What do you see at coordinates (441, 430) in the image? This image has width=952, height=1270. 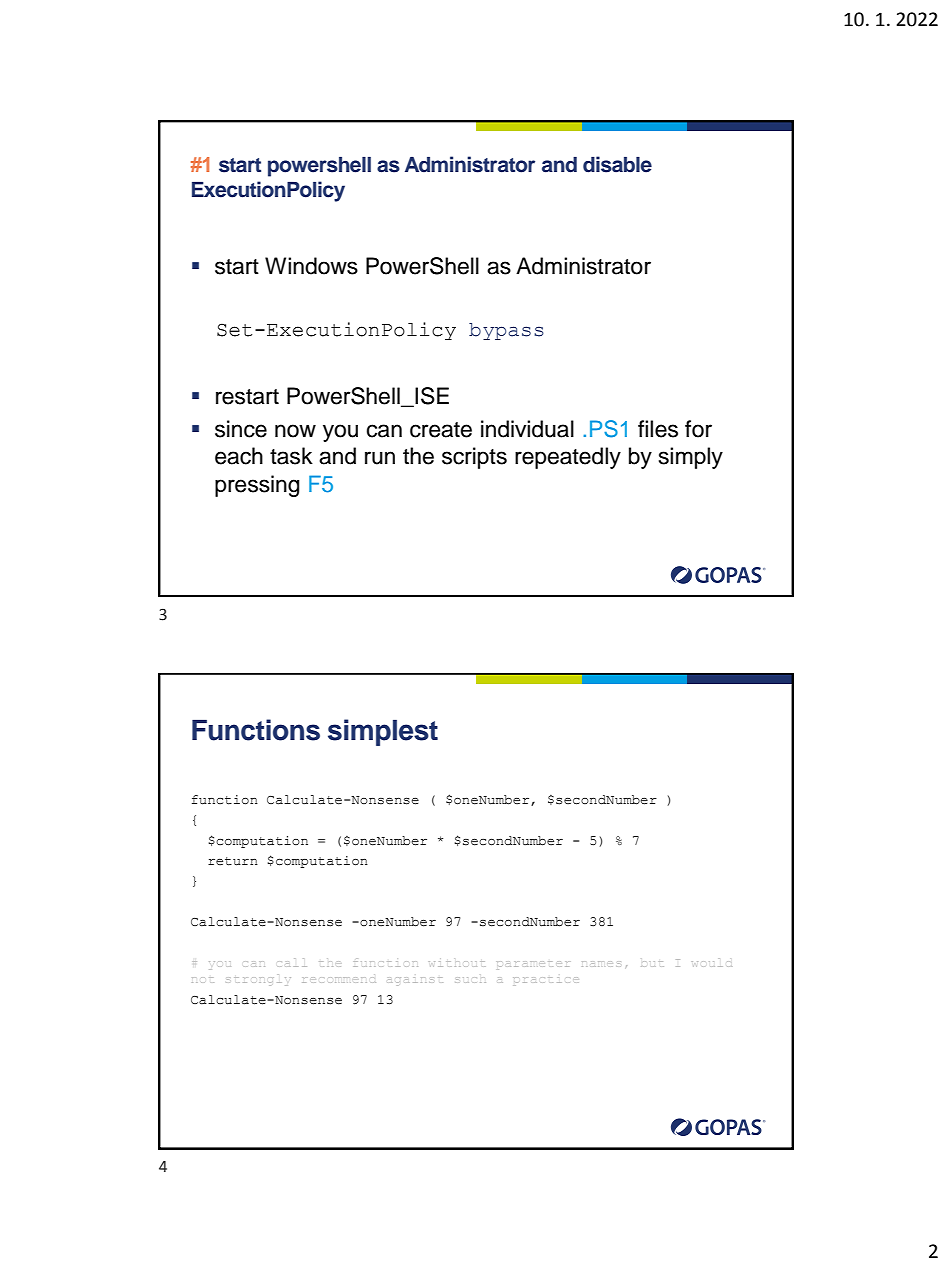 I see `create` at bounding box center [441, 430].
